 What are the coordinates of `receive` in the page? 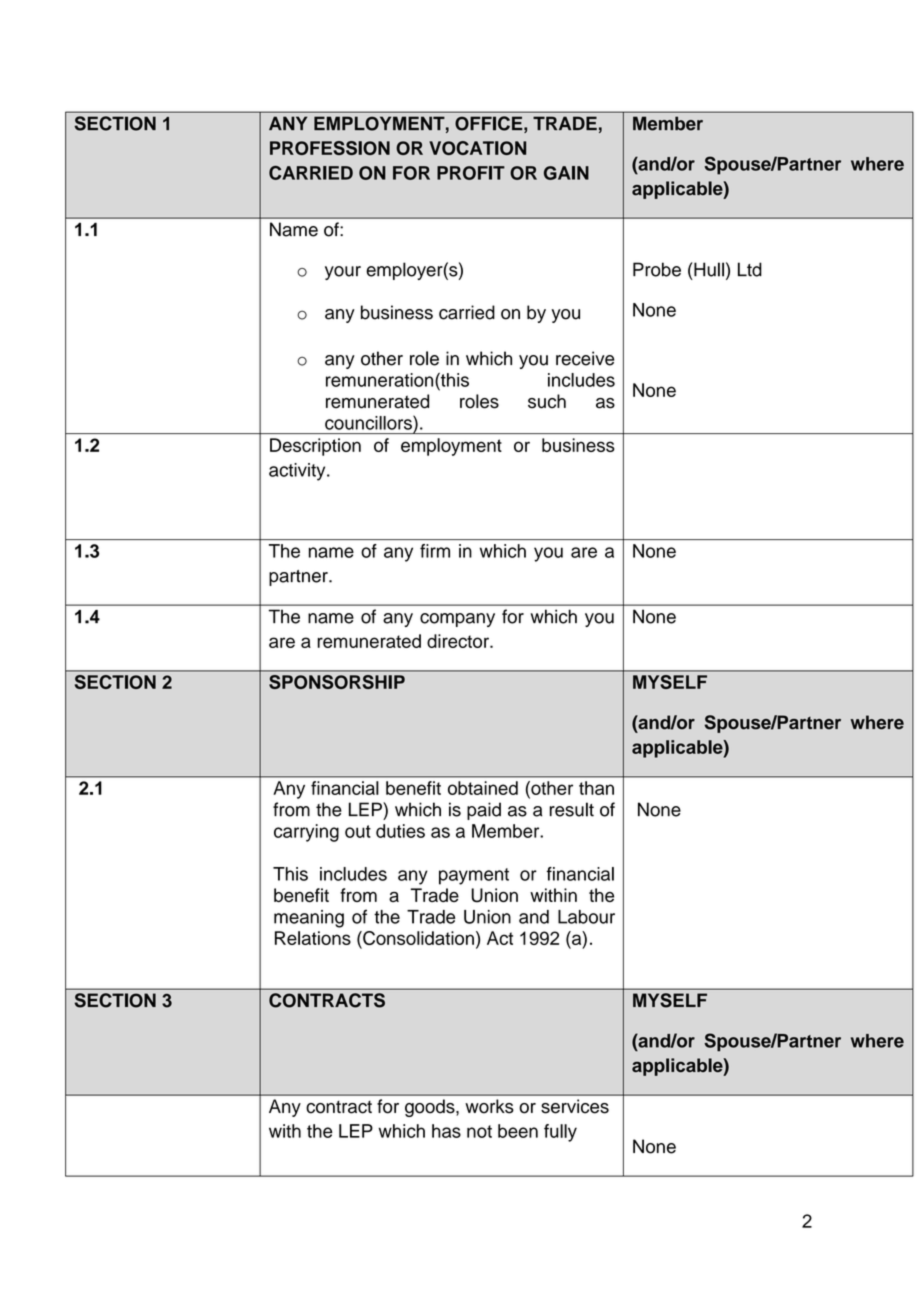 It's located at (585, 358).
